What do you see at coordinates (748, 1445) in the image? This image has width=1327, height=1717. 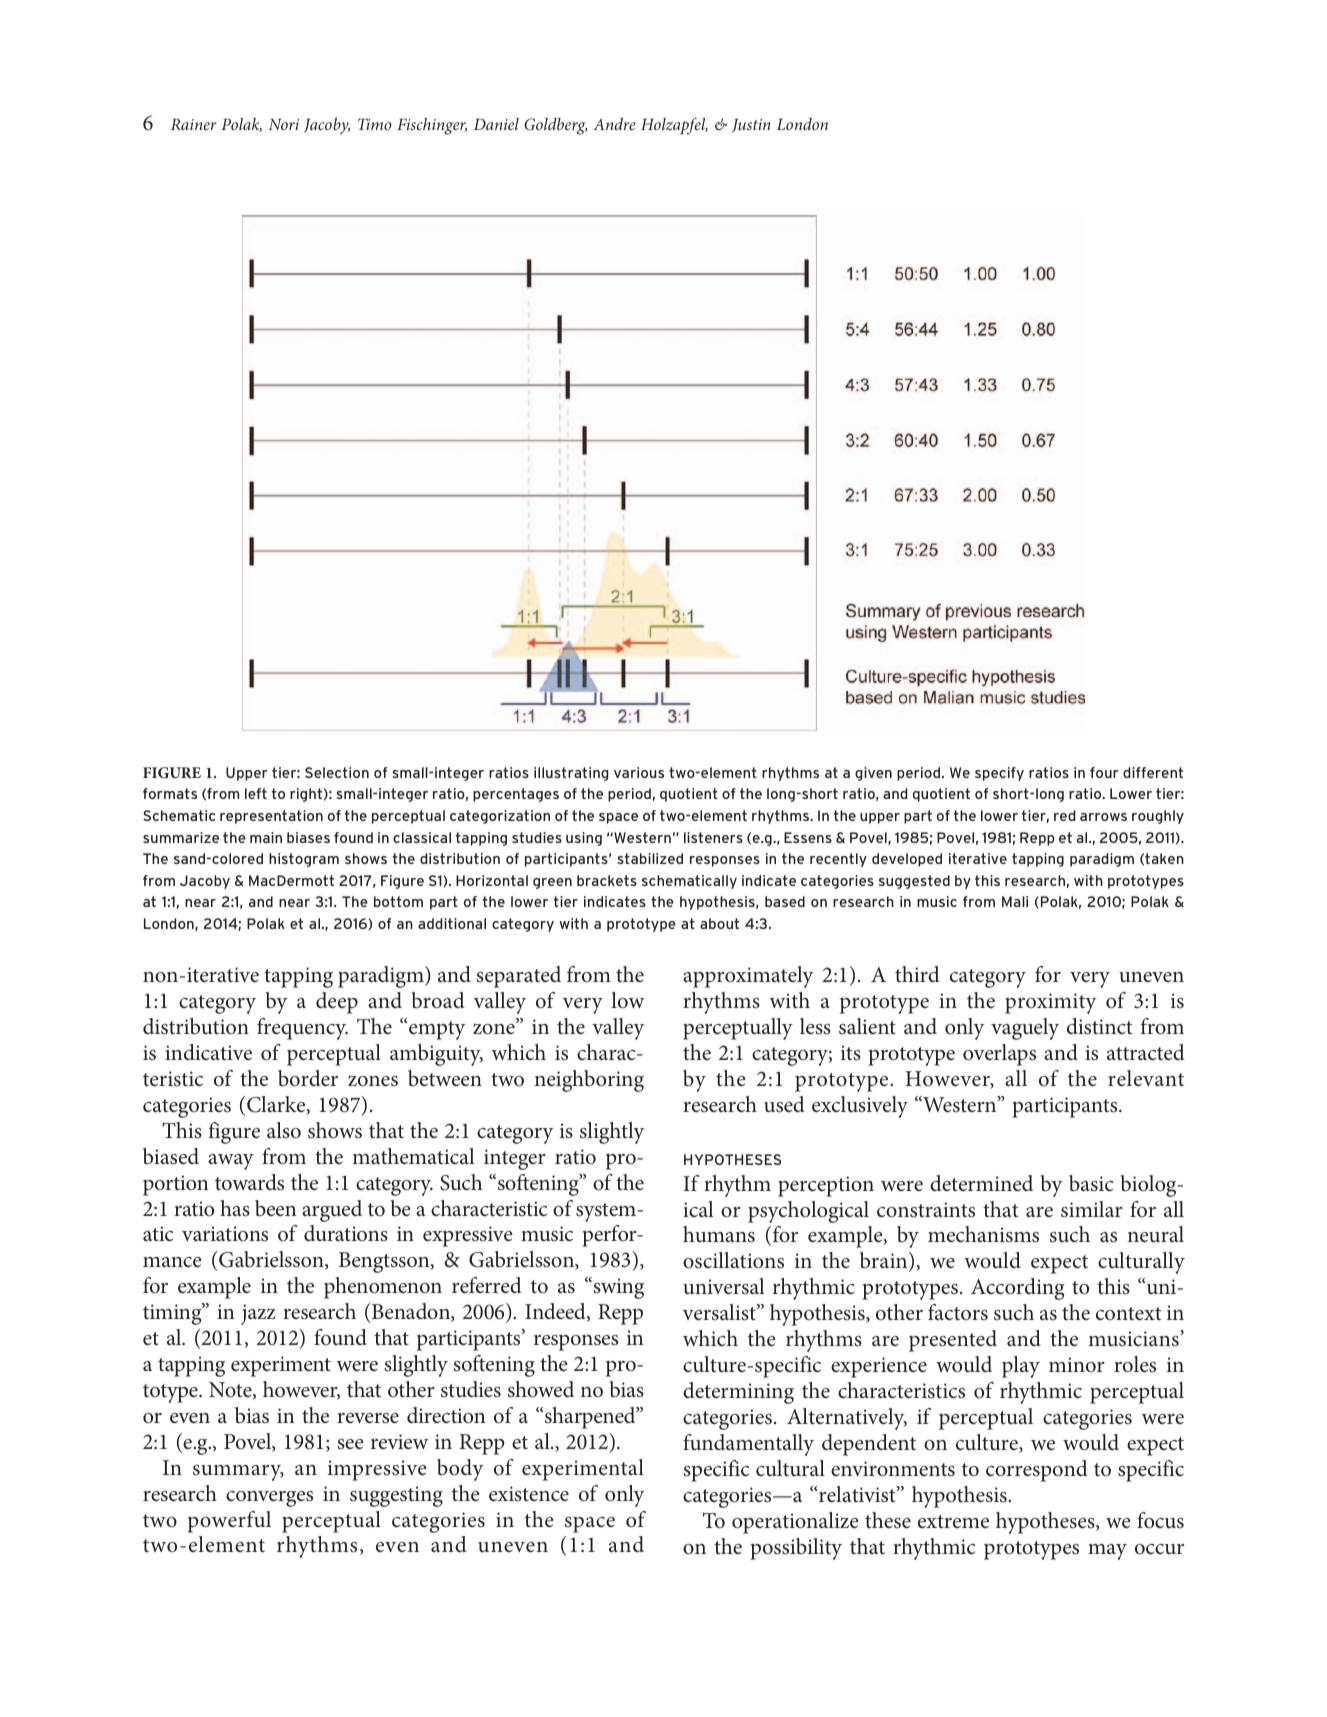 I see `fundamentally` at bounding box center [748, 1445].
